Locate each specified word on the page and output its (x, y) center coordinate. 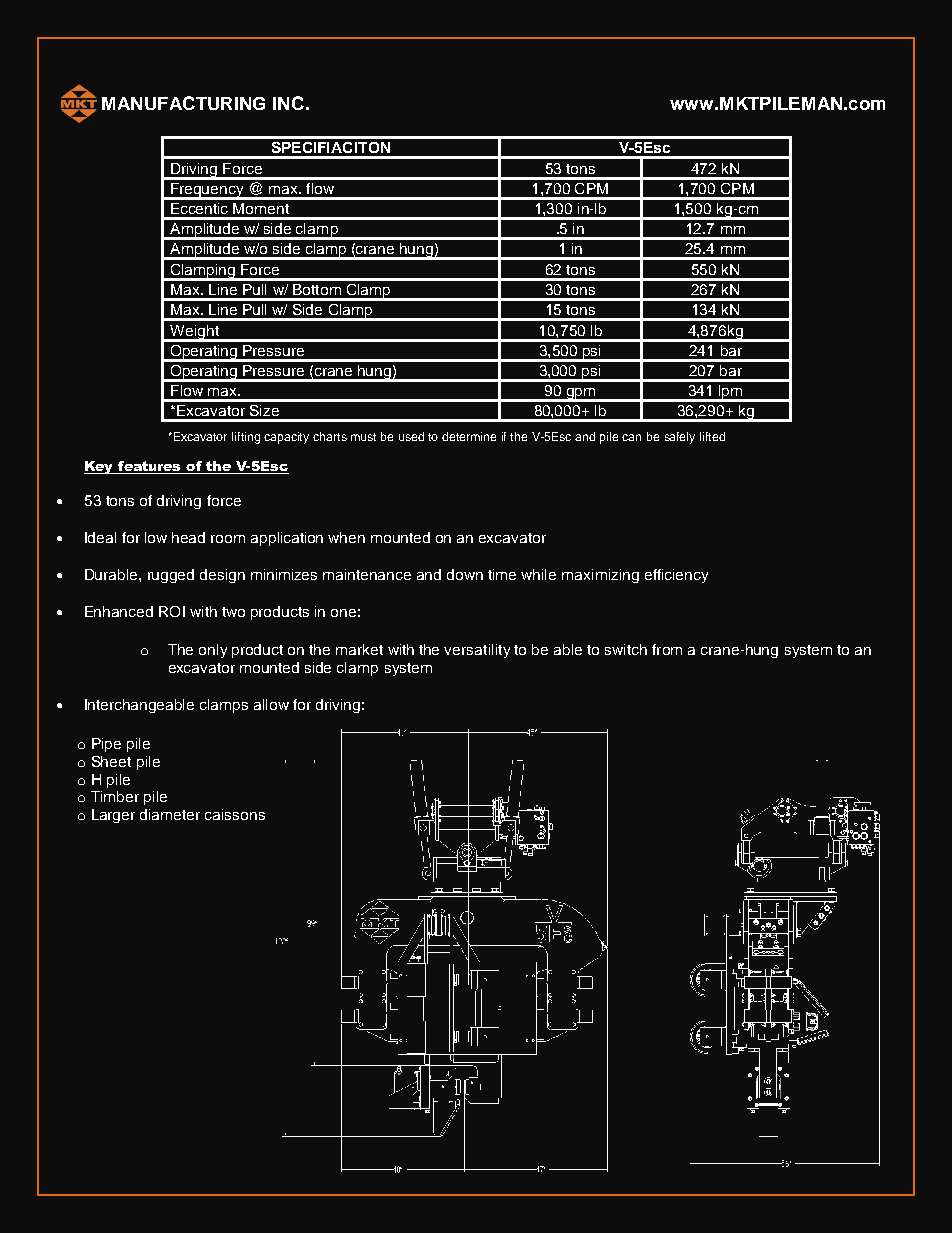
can (631, 437)
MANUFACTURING (183, 103)
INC (288, 103)
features (150, 467)
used (411, 436)
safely (680, 438)
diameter (170, 814)
